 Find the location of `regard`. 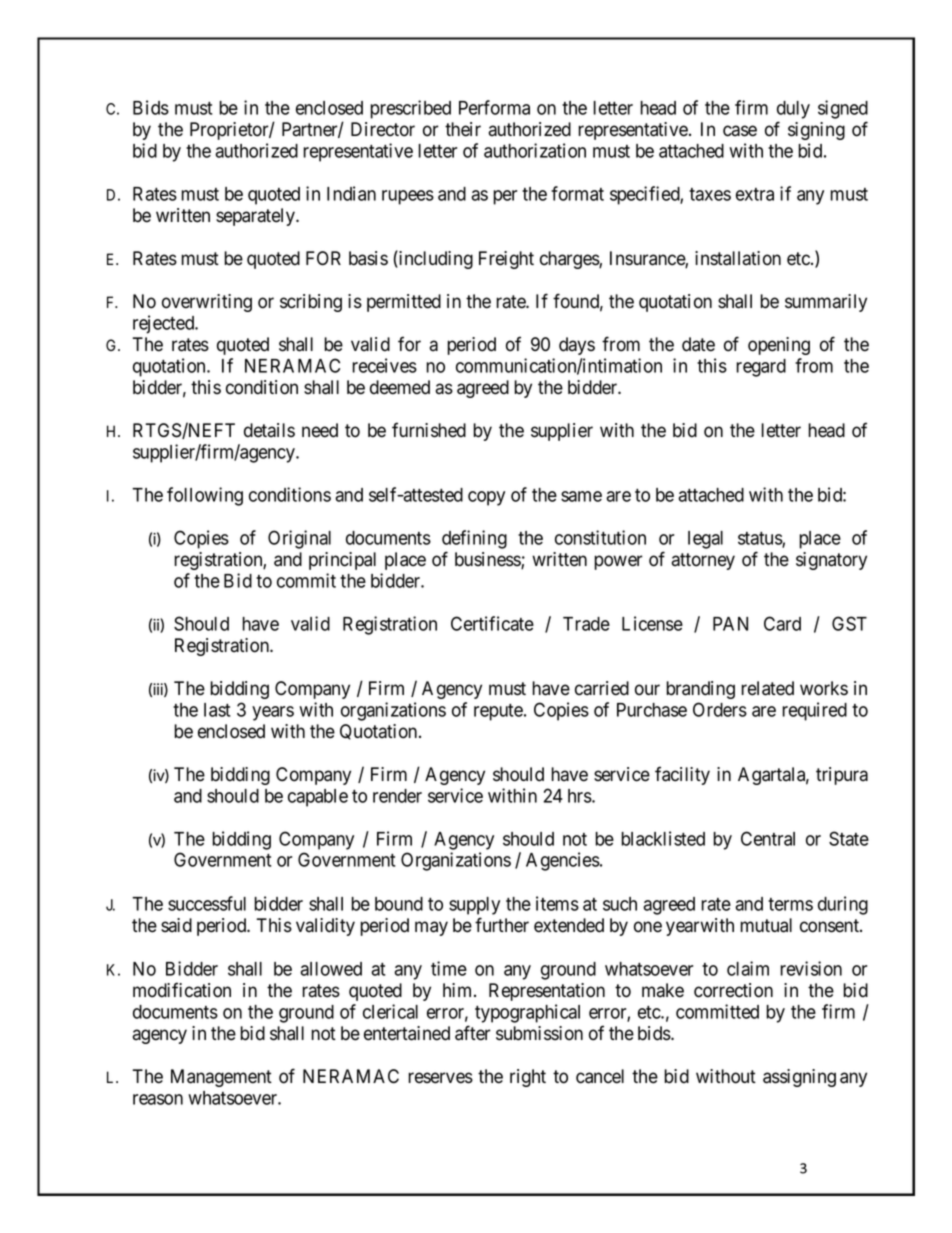

regard is located at coordinates (761, 368).
